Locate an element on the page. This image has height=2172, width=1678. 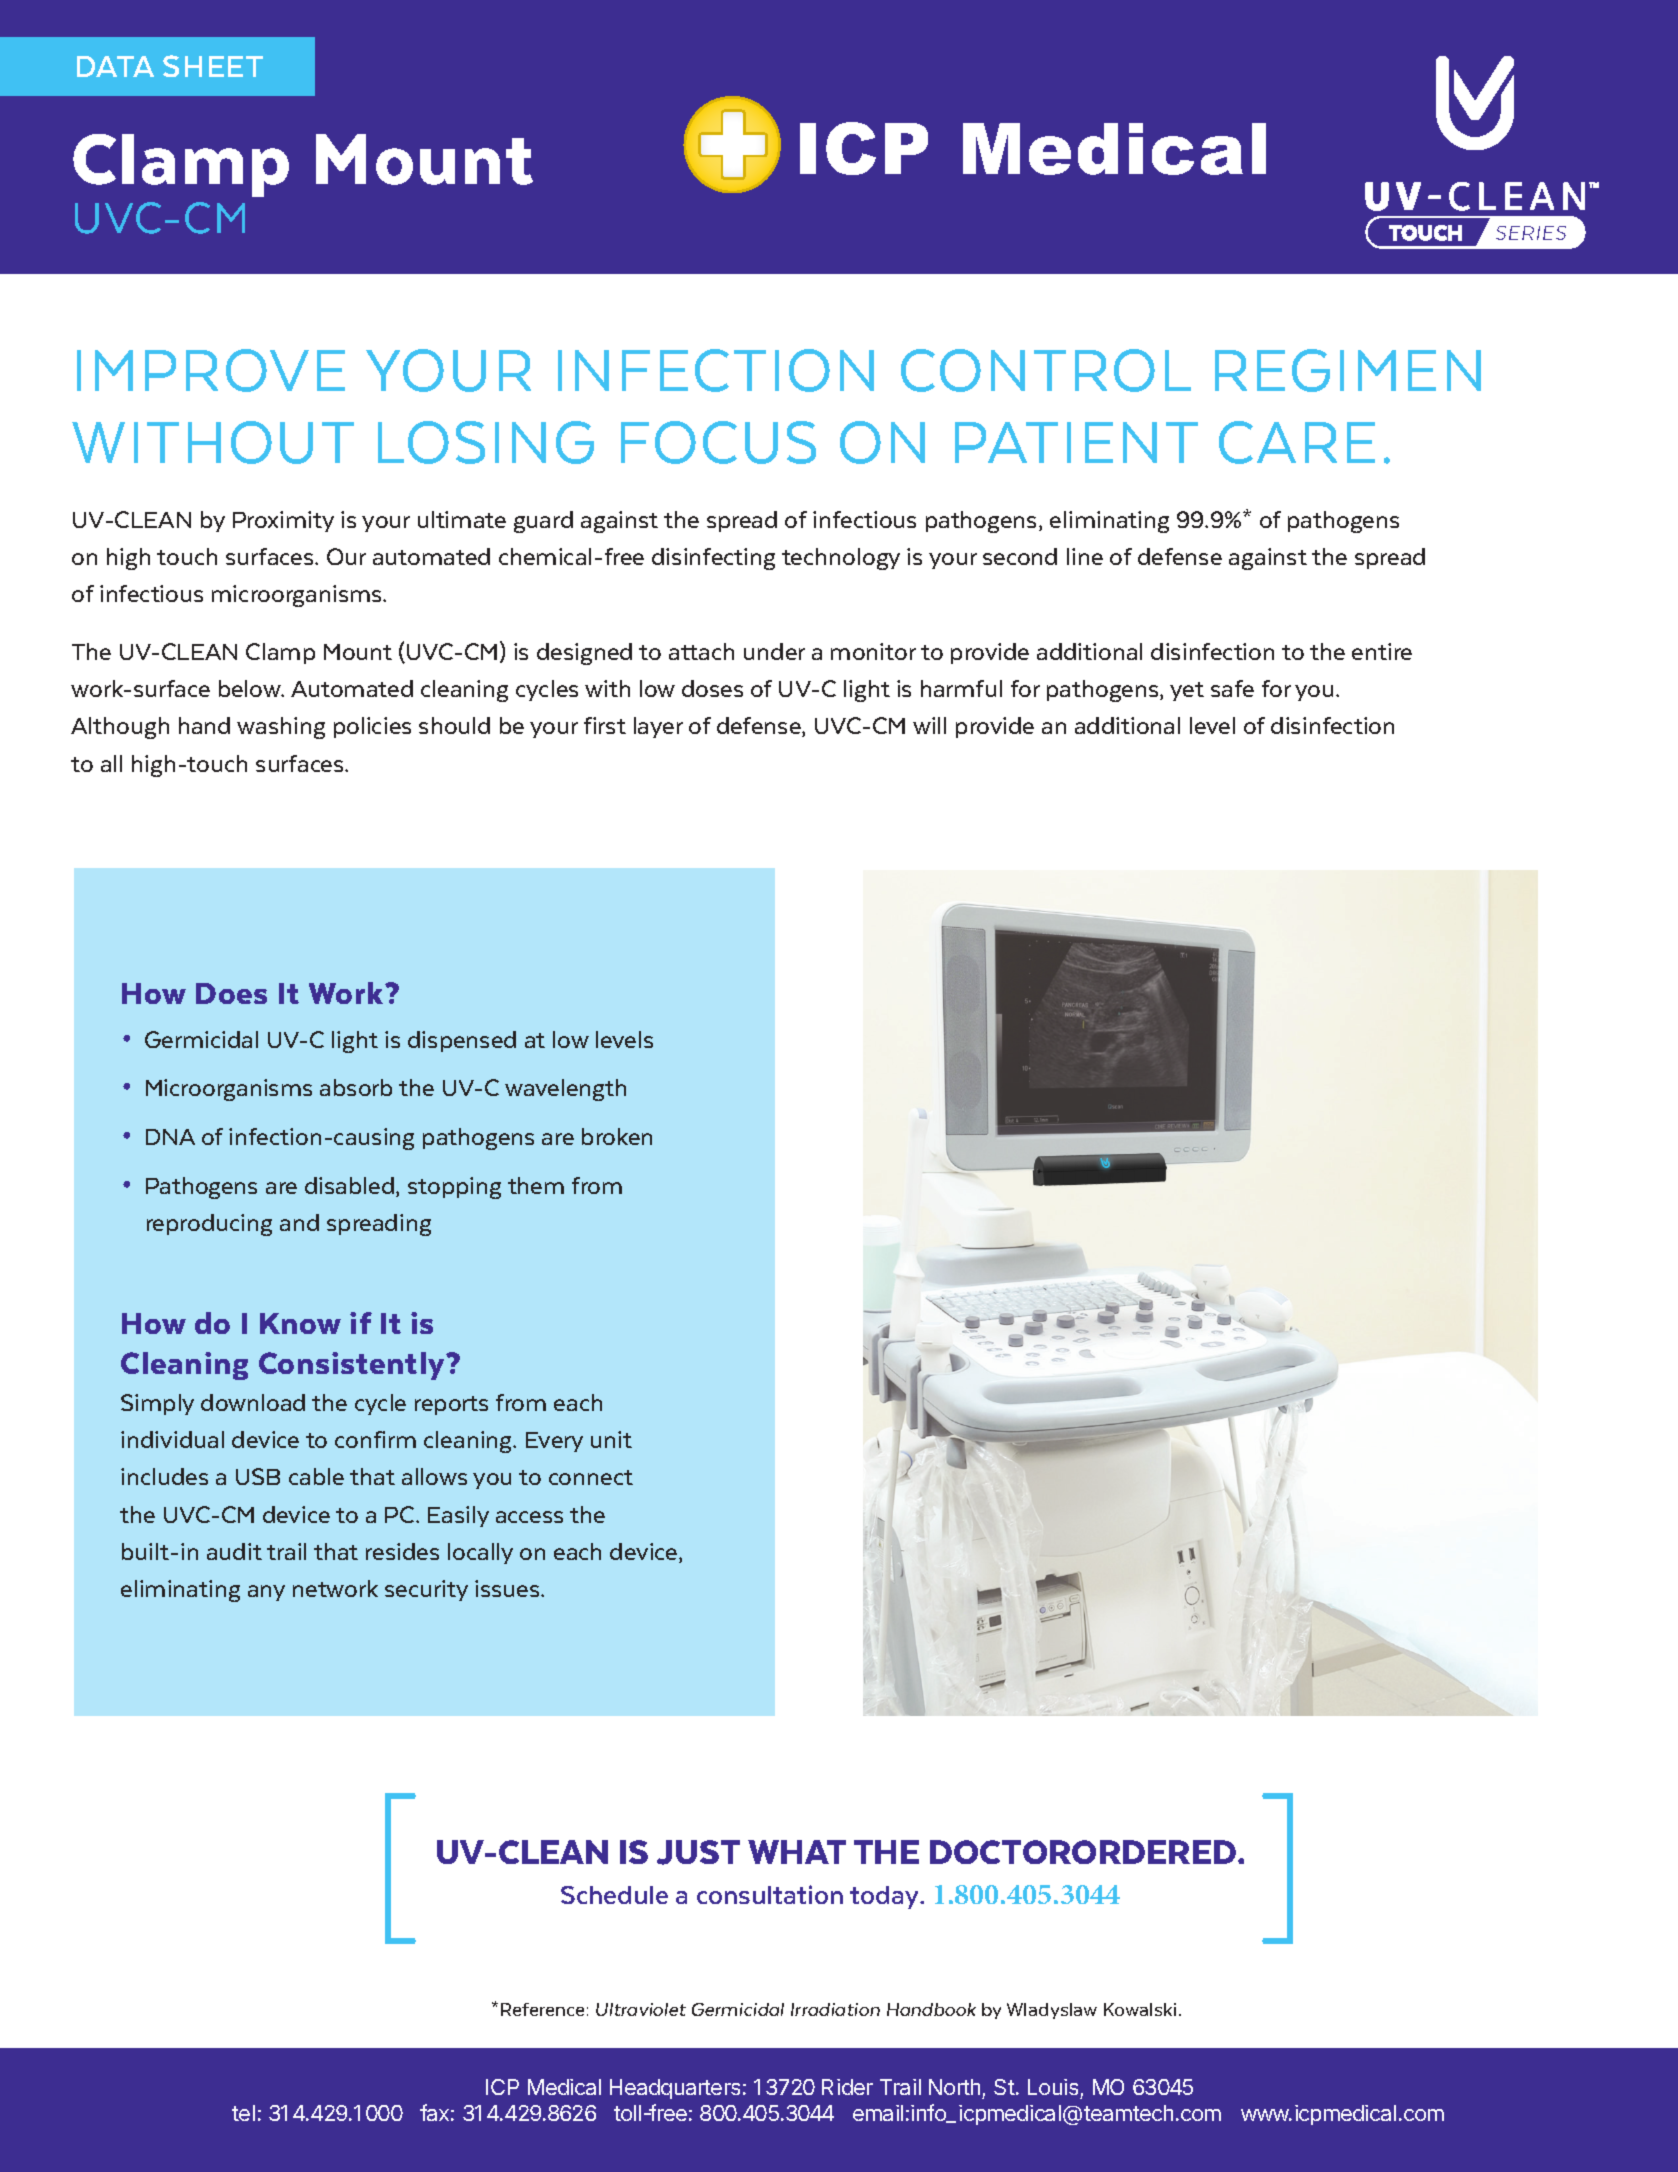
REGIMEN is located at coordinates (1348, 370).
